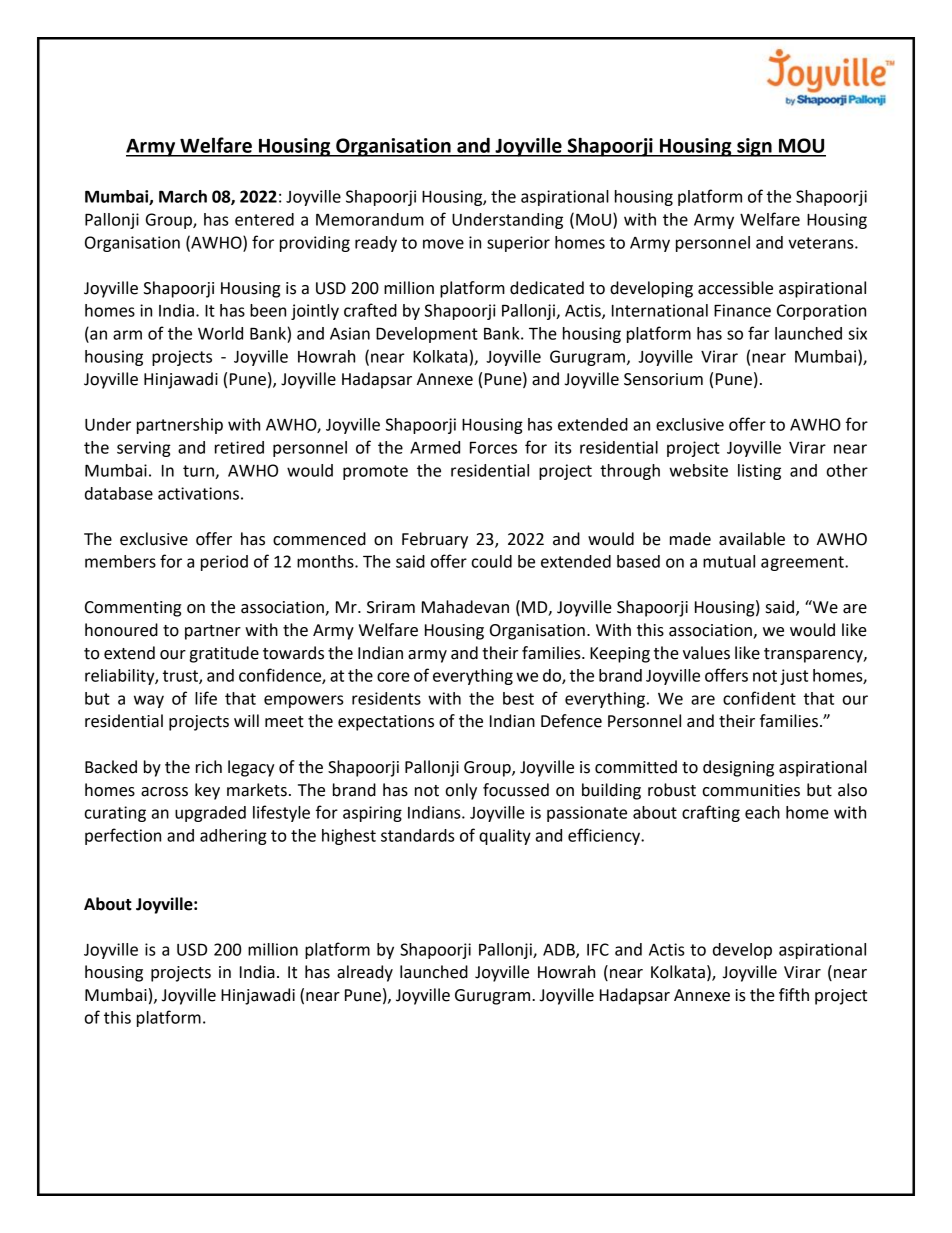 Image resolution: width=952 pixels, height=1233 pixels. What do you see at coordinates (492, 561) in the screenshot?
I see `could` at bounding box center [492, 561].
